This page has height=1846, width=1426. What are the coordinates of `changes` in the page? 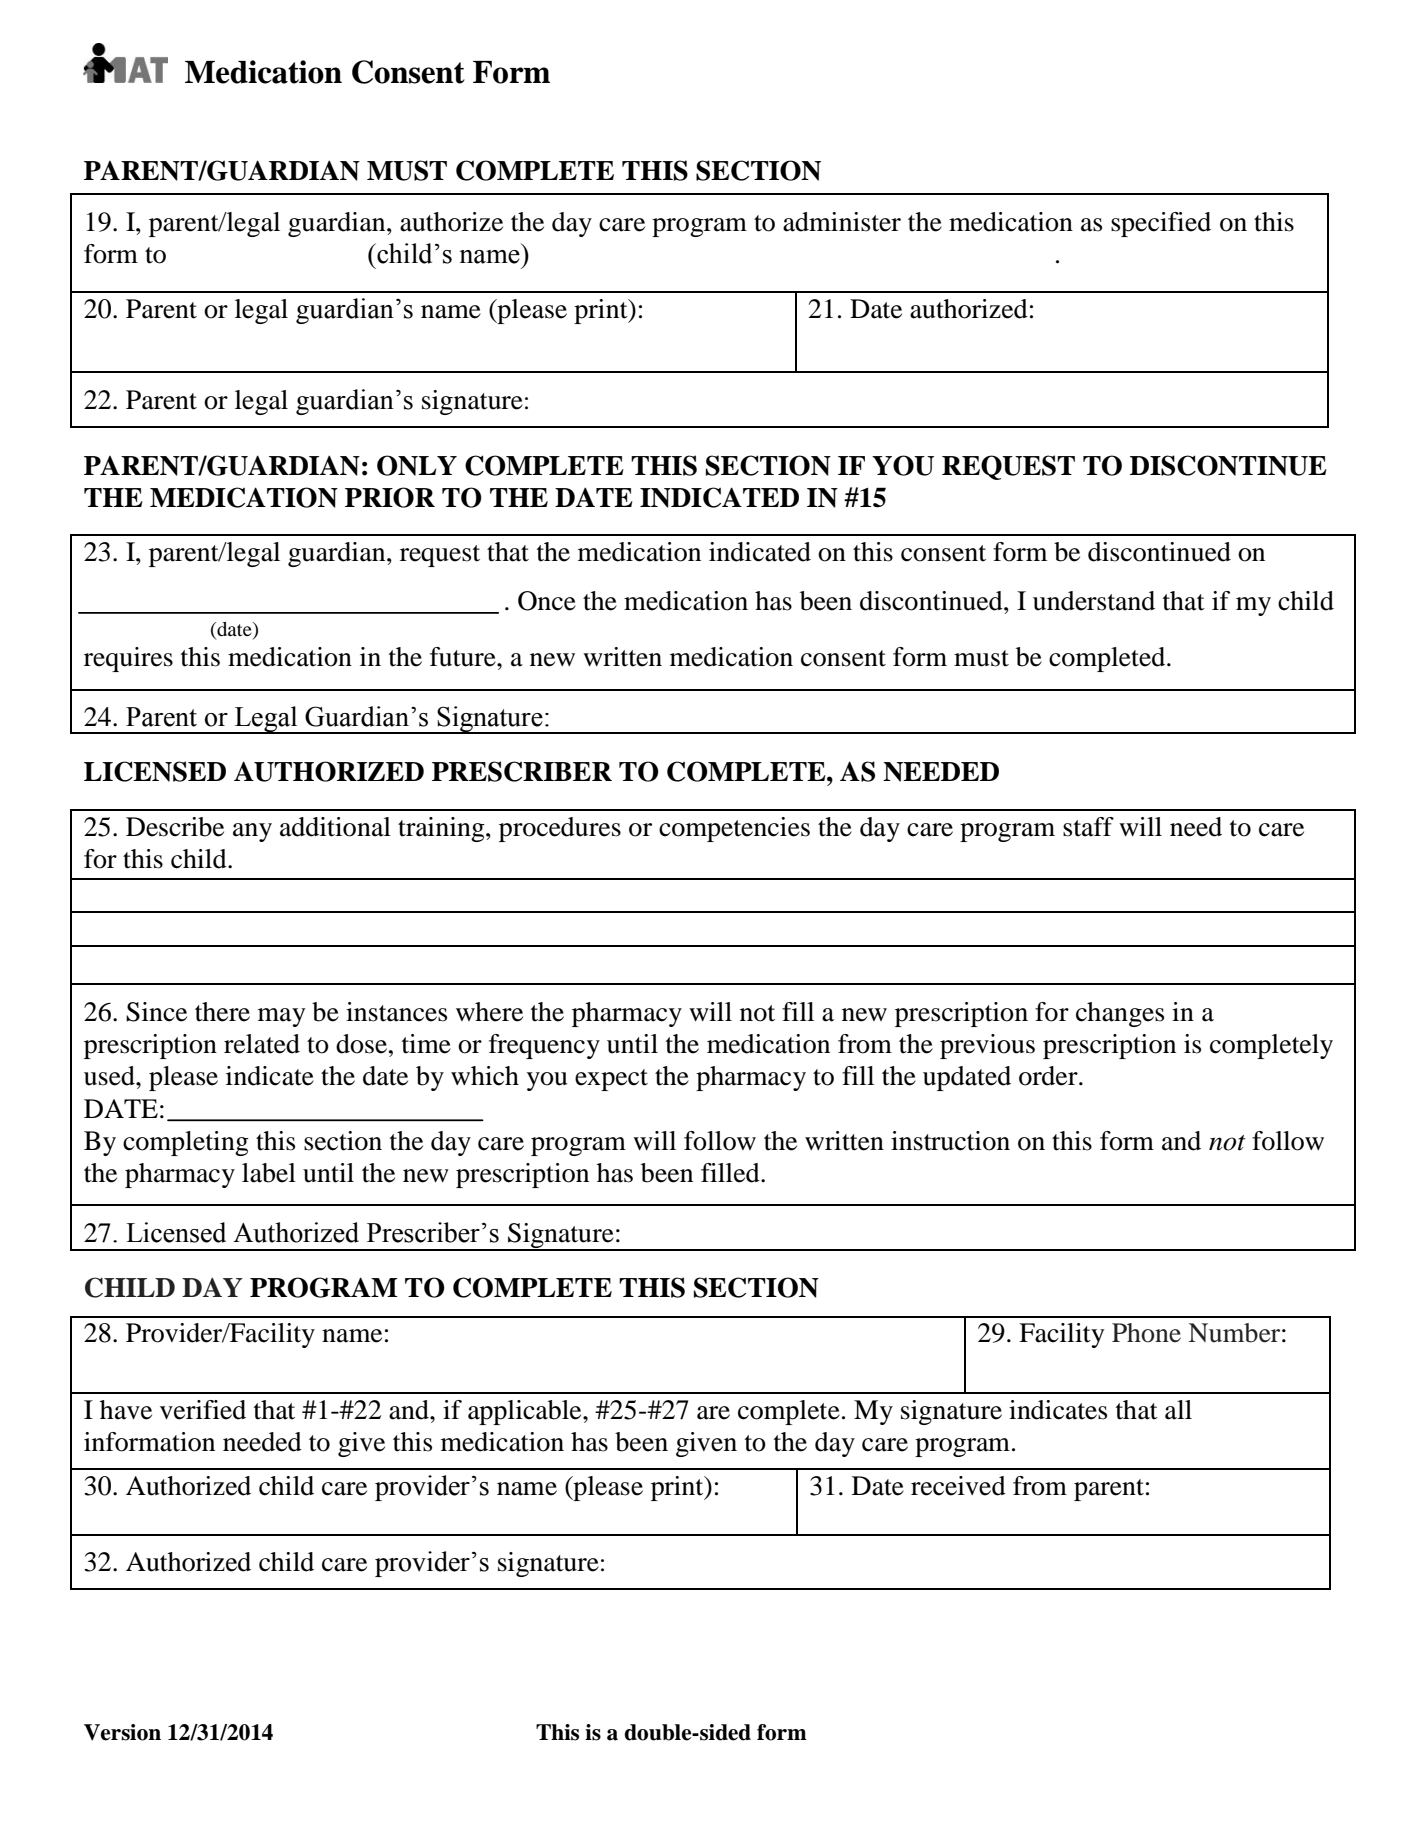 It's located at (1120, 1014).
